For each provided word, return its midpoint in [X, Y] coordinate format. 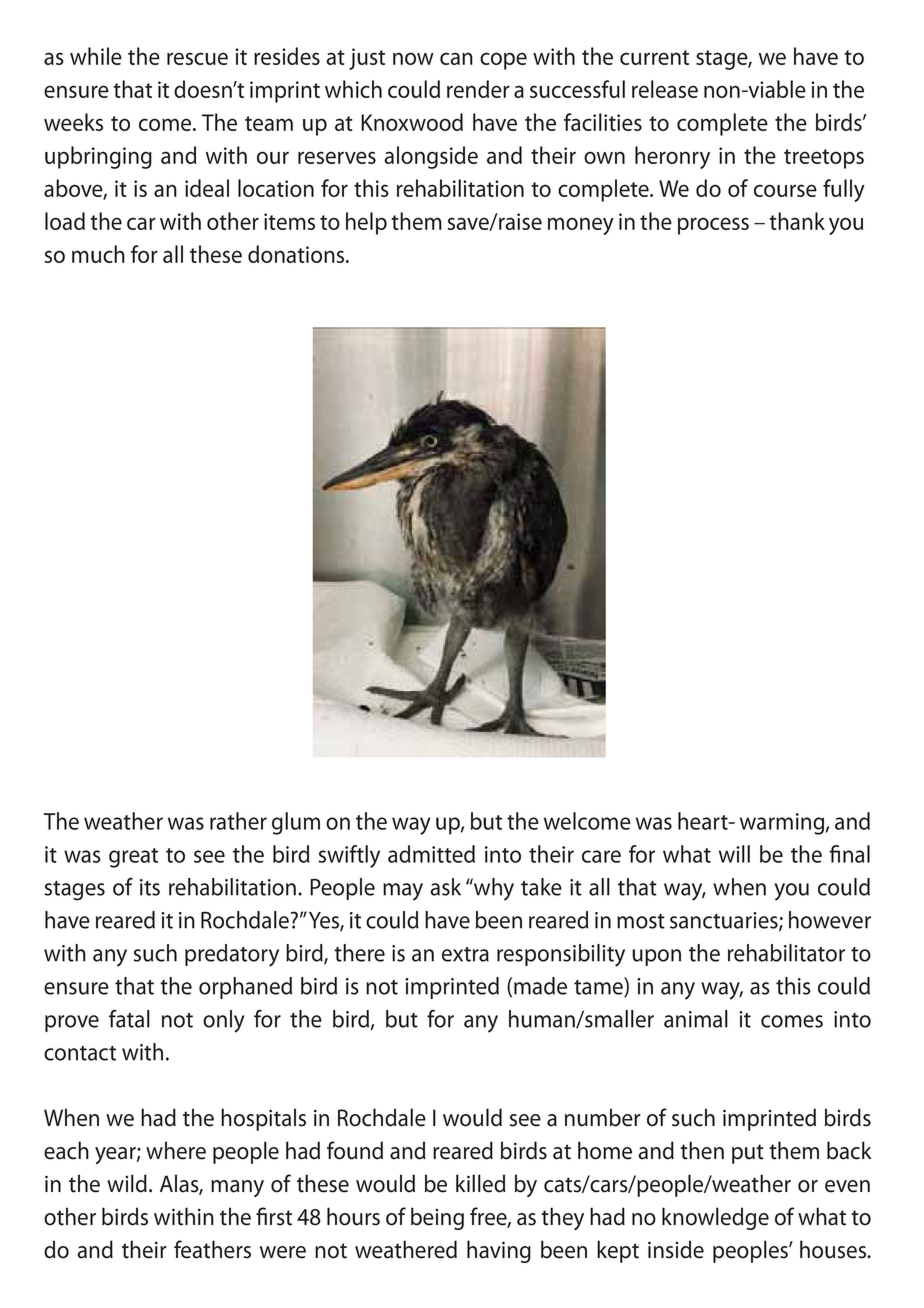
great [133, 858]
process [713, 226]
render [478, 89]
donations [297, 254]
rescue [197, 58]
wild [127, 1183]
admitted [431, 854]
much [98, 254]
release [665, 89]
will [734, 854]
